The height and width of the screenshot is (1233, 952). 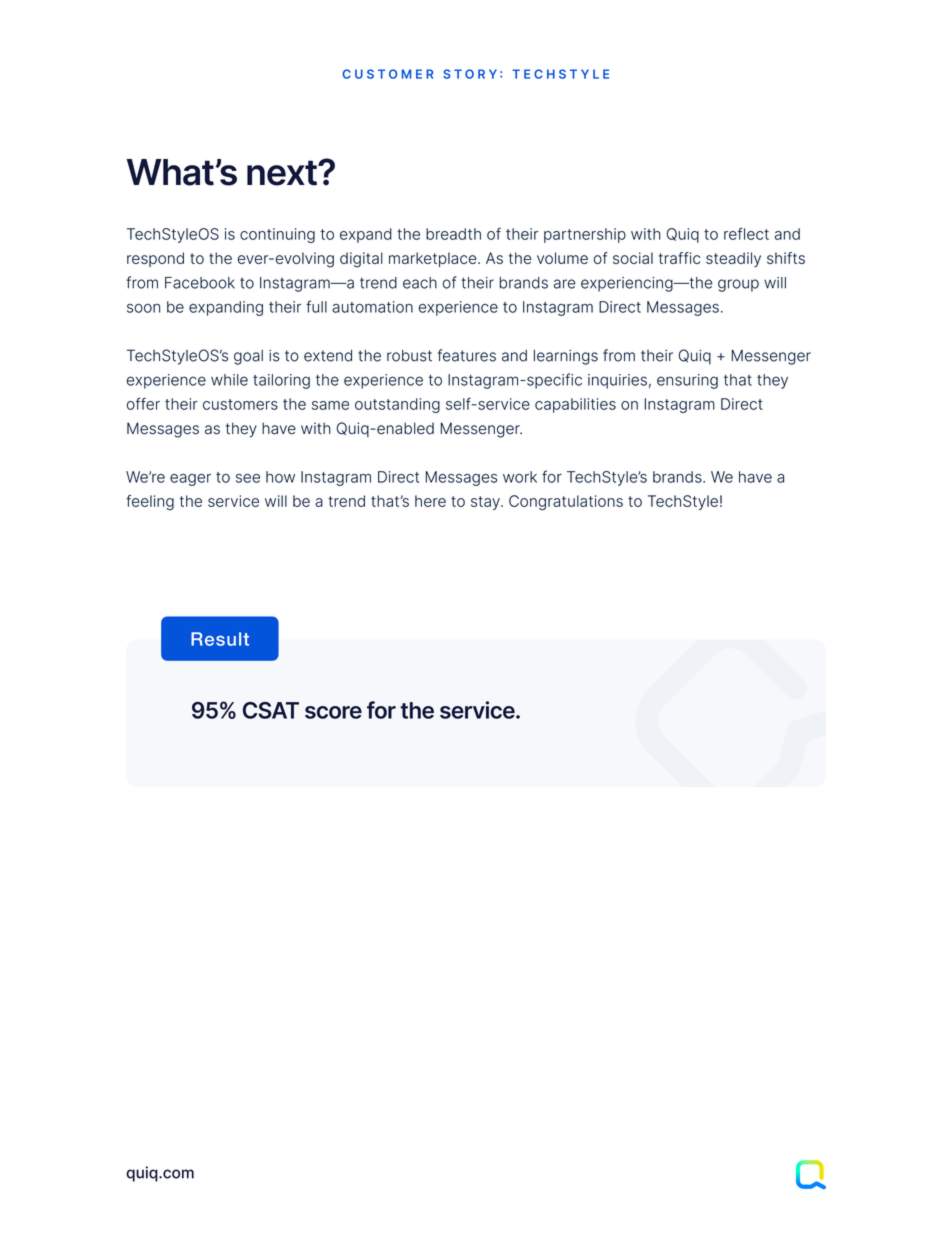 I want to click on score, so click(x=333, y=712).
